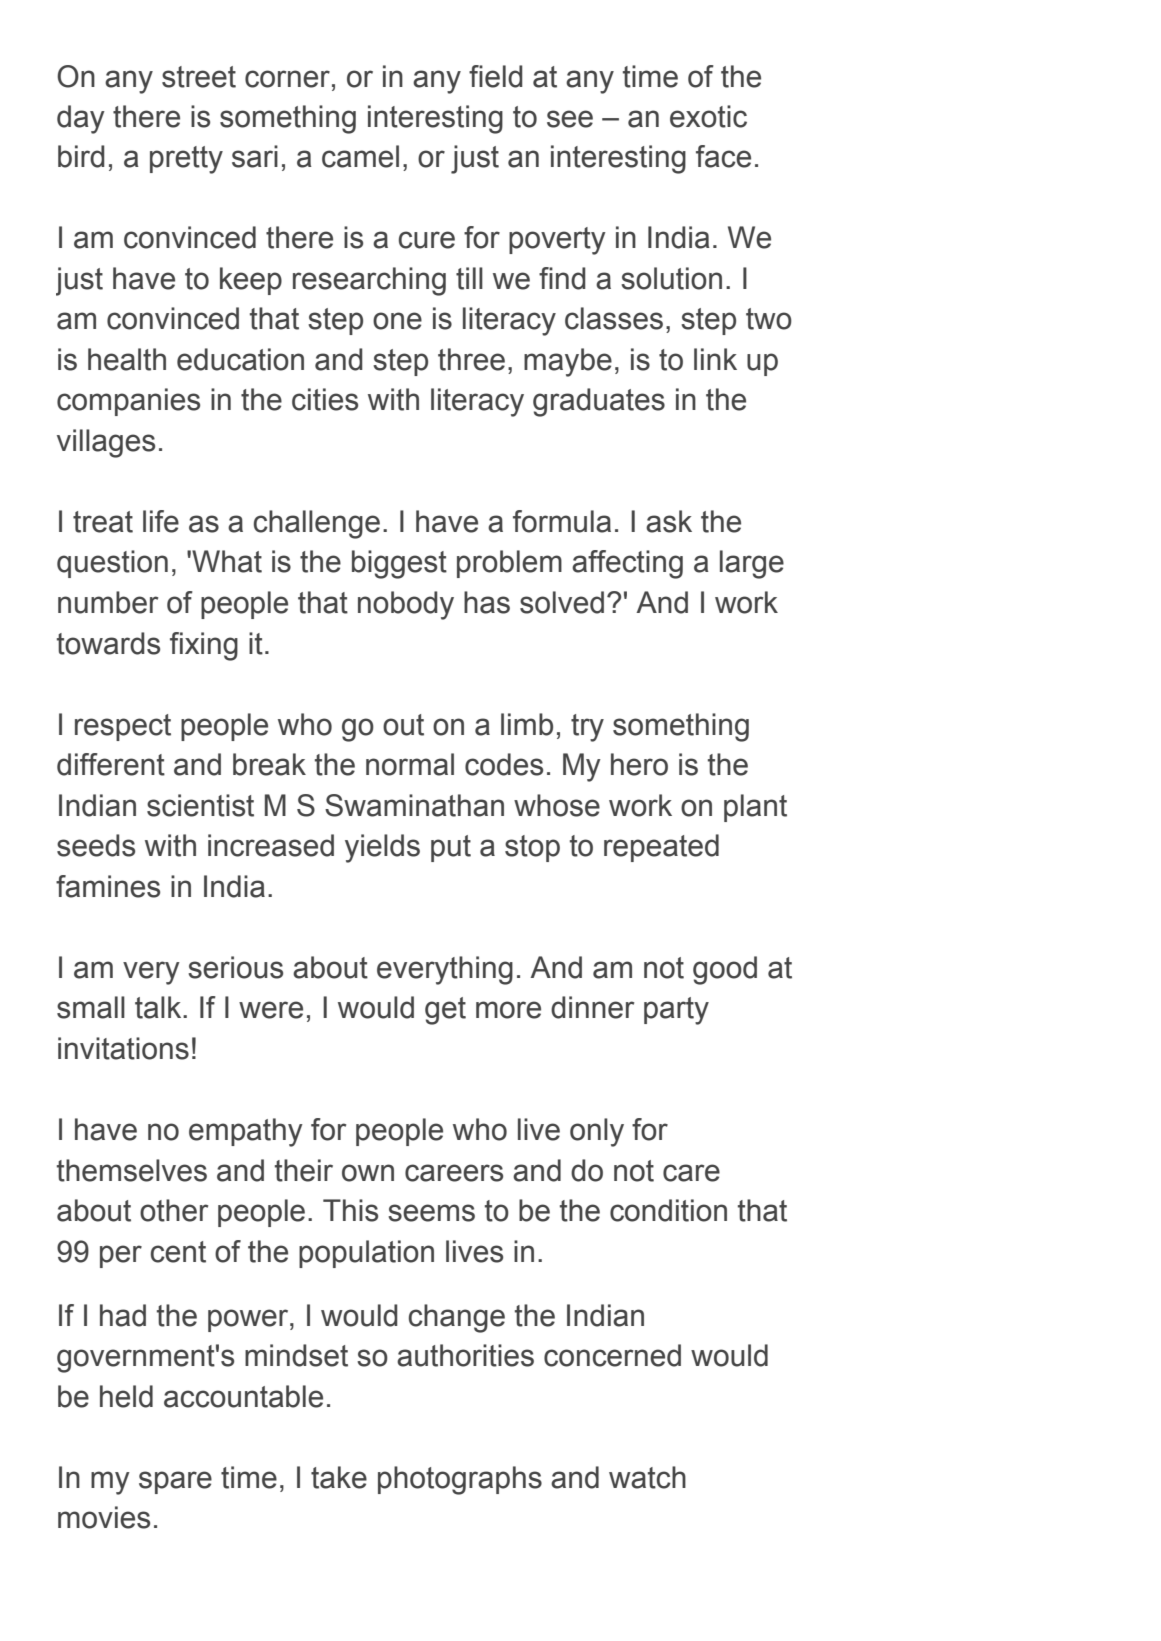 The width and height of the screenshot is (1161, 1641). I want to click on own, so click(368, 1173).
